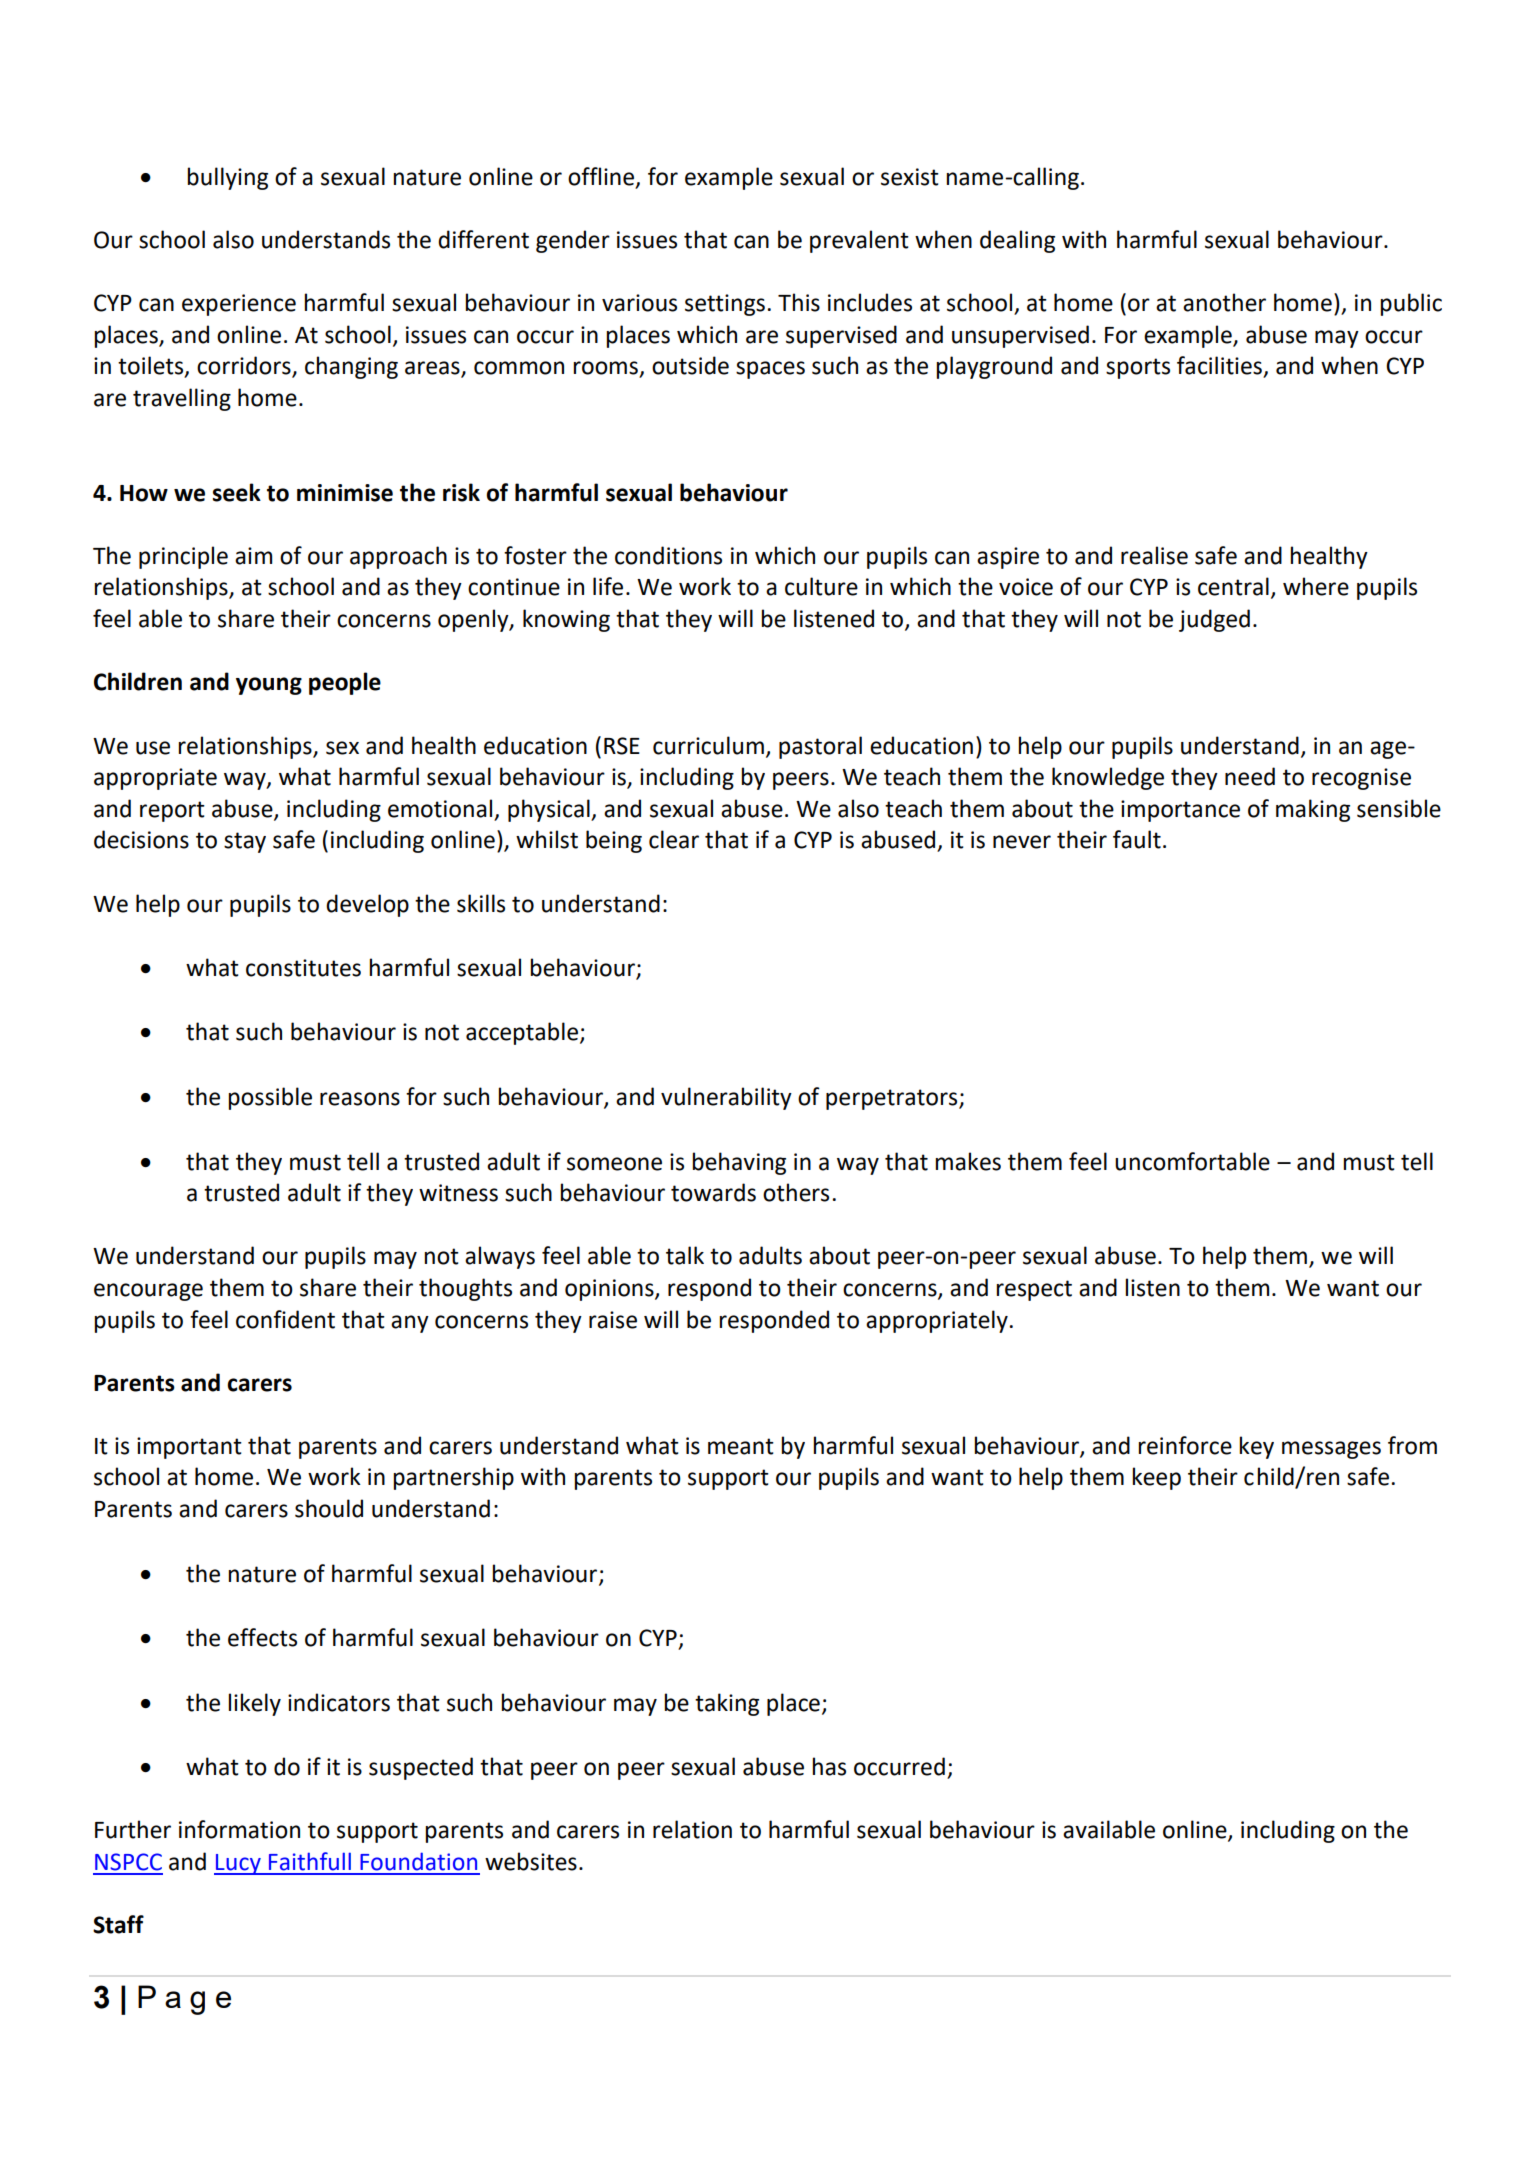 This document has height=2178, width=1540. Describe the element at coordinates (227, 178) in the document. I see `bullying` at that location.
